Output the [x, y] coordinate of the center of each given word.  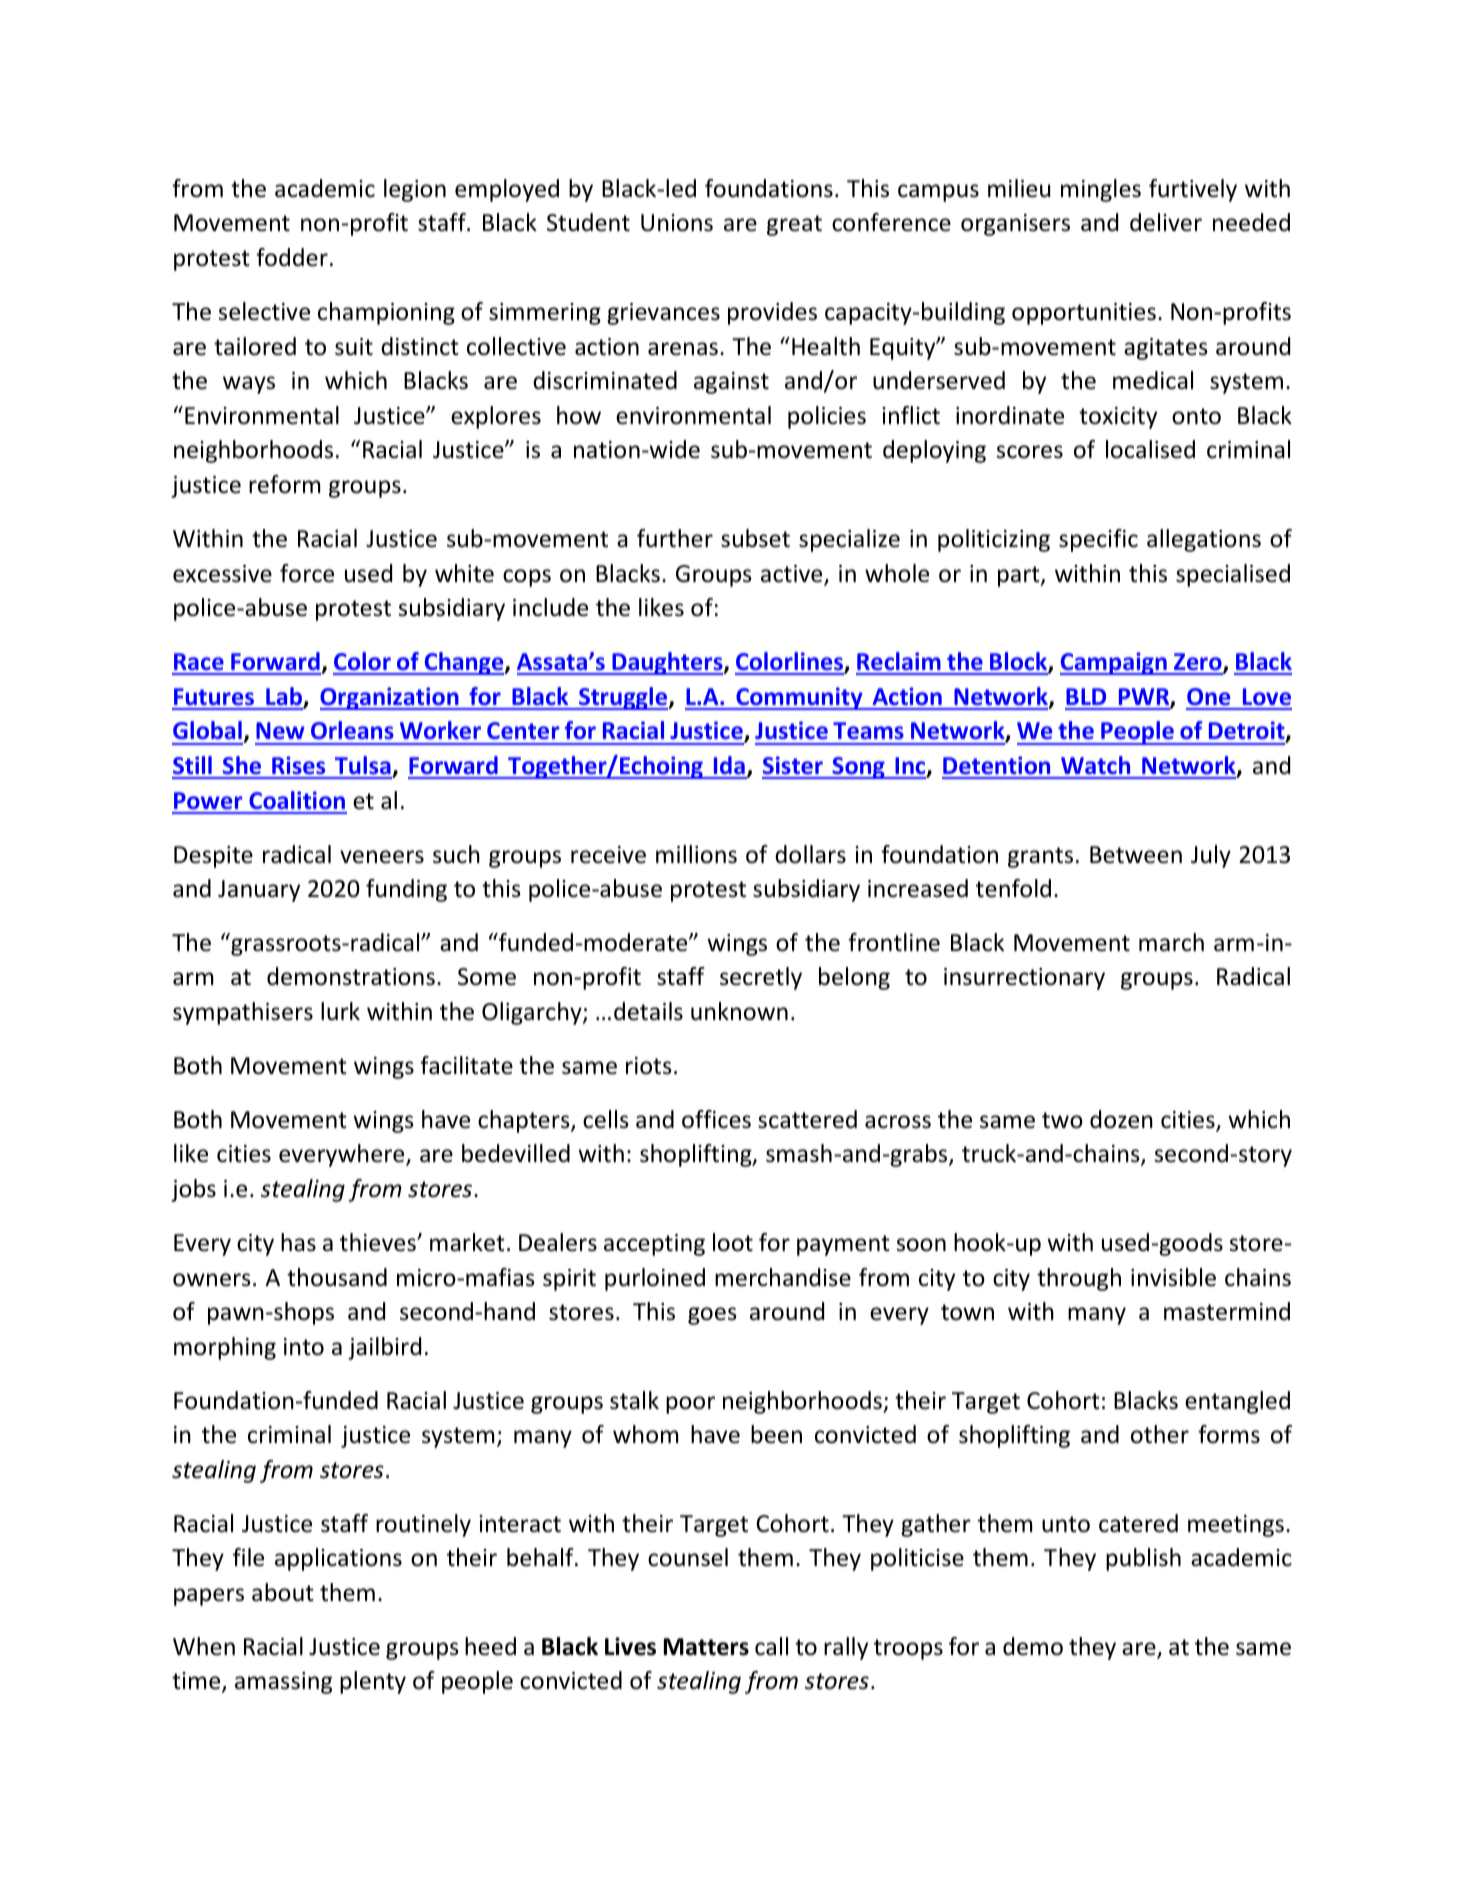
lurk [340, 1011]
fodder [292, 257]
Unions [677, 223]
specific [1098, 540]
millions [696, 854]
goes [712, 1316]
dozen [1121, 1119]
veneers [382, 857]
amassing [283, 1683]
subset [755, 538]
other [1160, 1434]
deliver [1166, 222]
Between [1136, 855]
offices [716, 1119]
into [304, 1347]
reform [284, 484]
